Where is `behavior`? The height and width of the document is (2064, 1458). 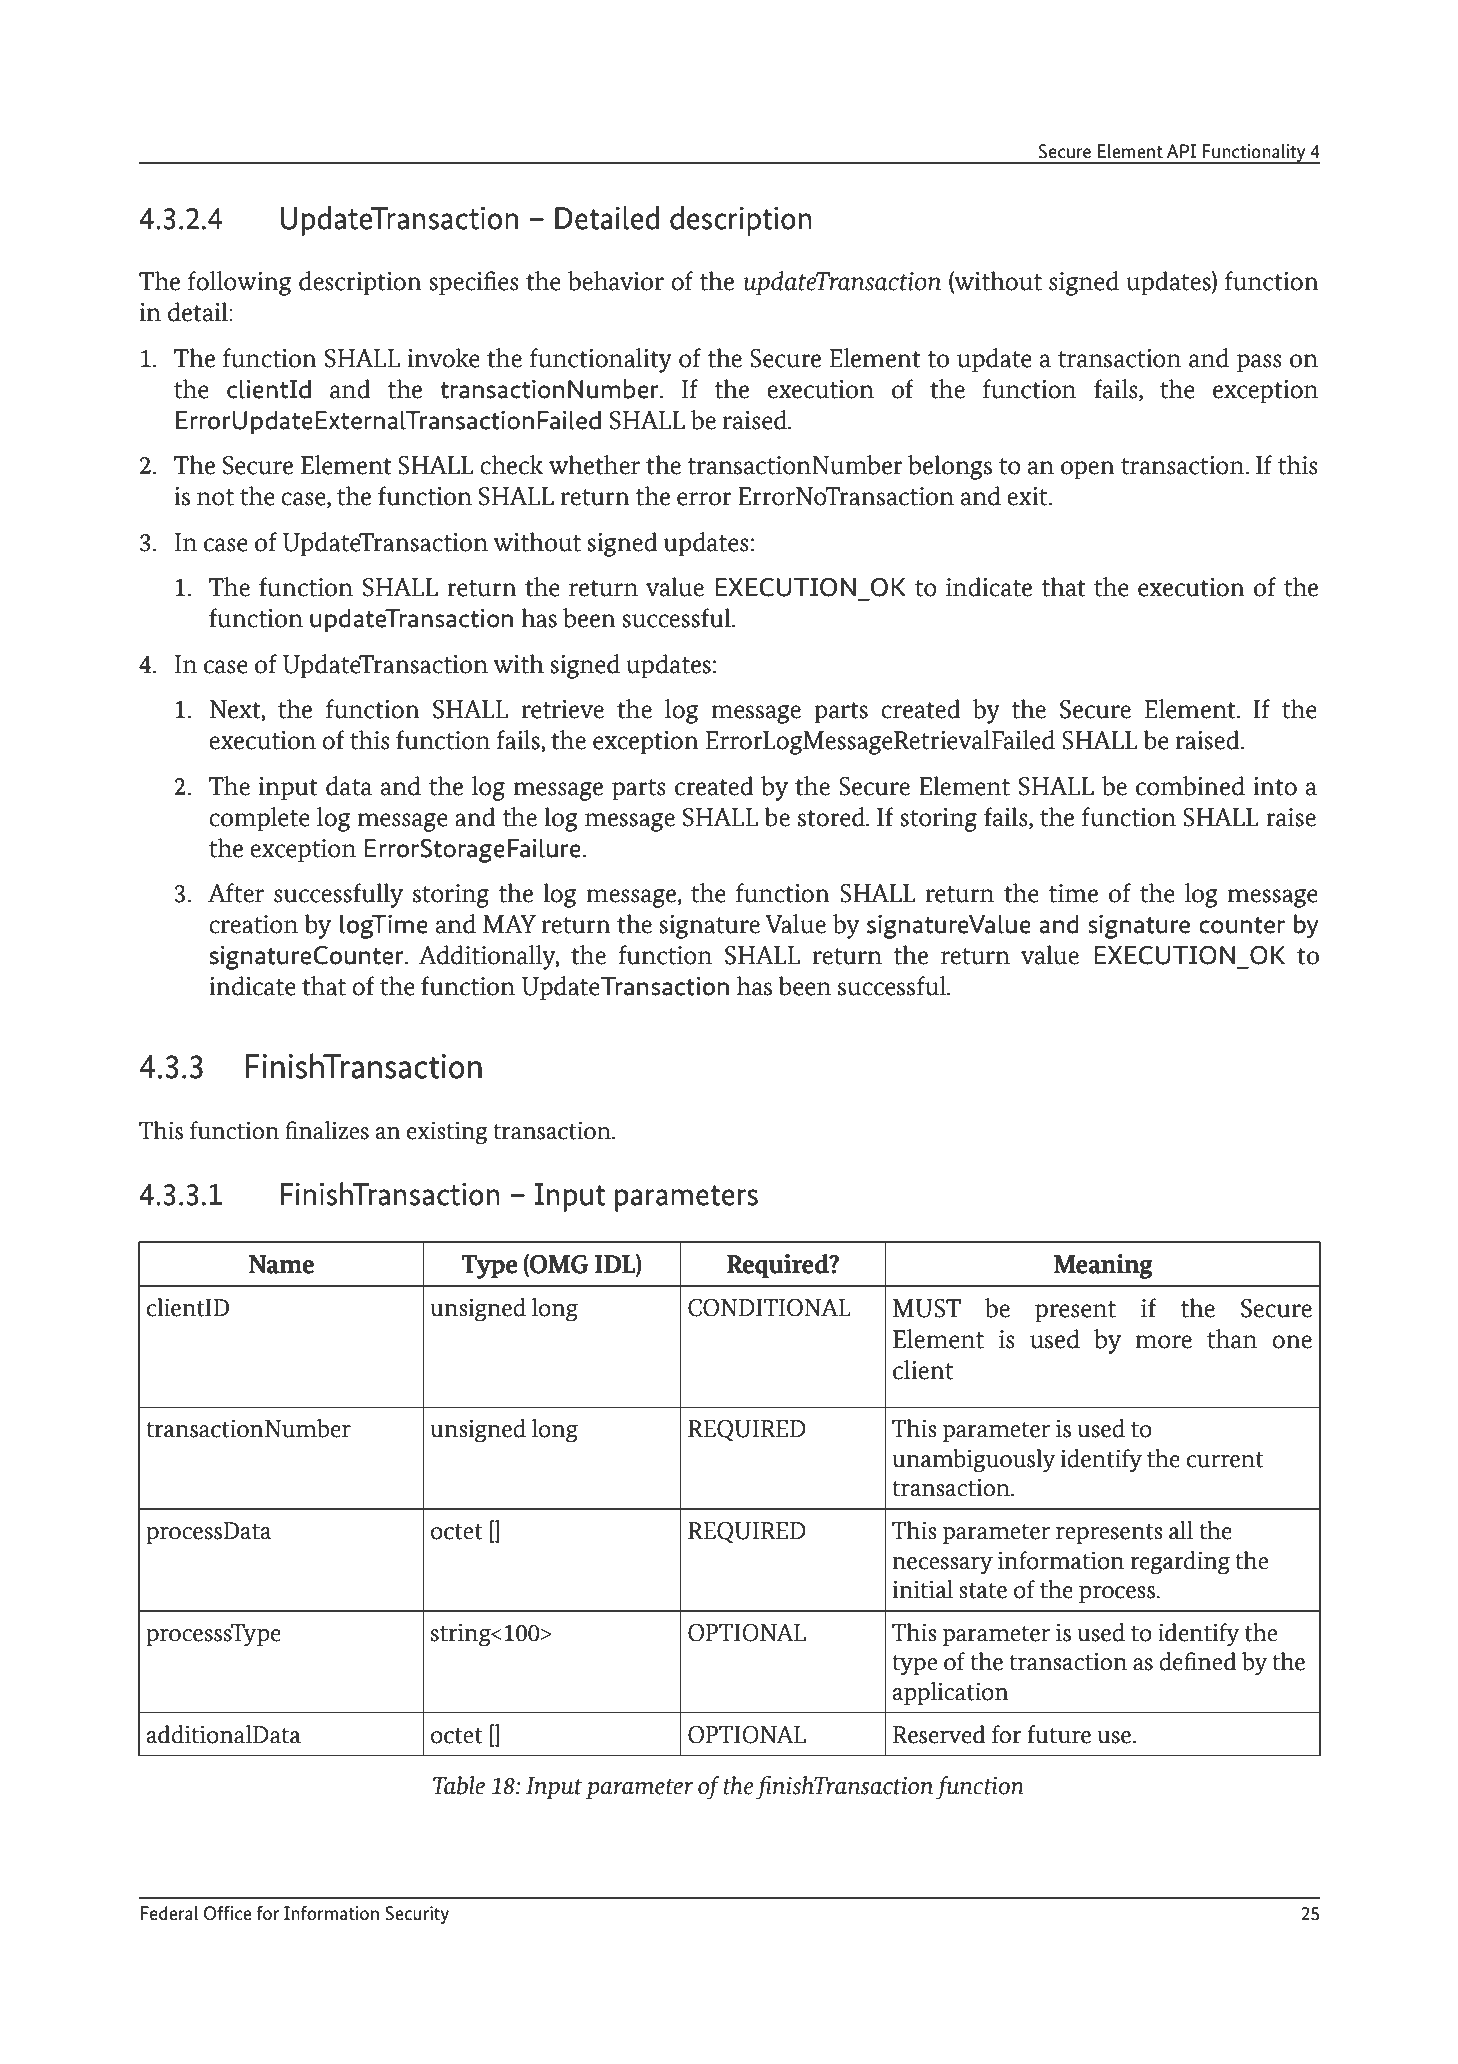 behavior is located at coordinates (616, 281).
